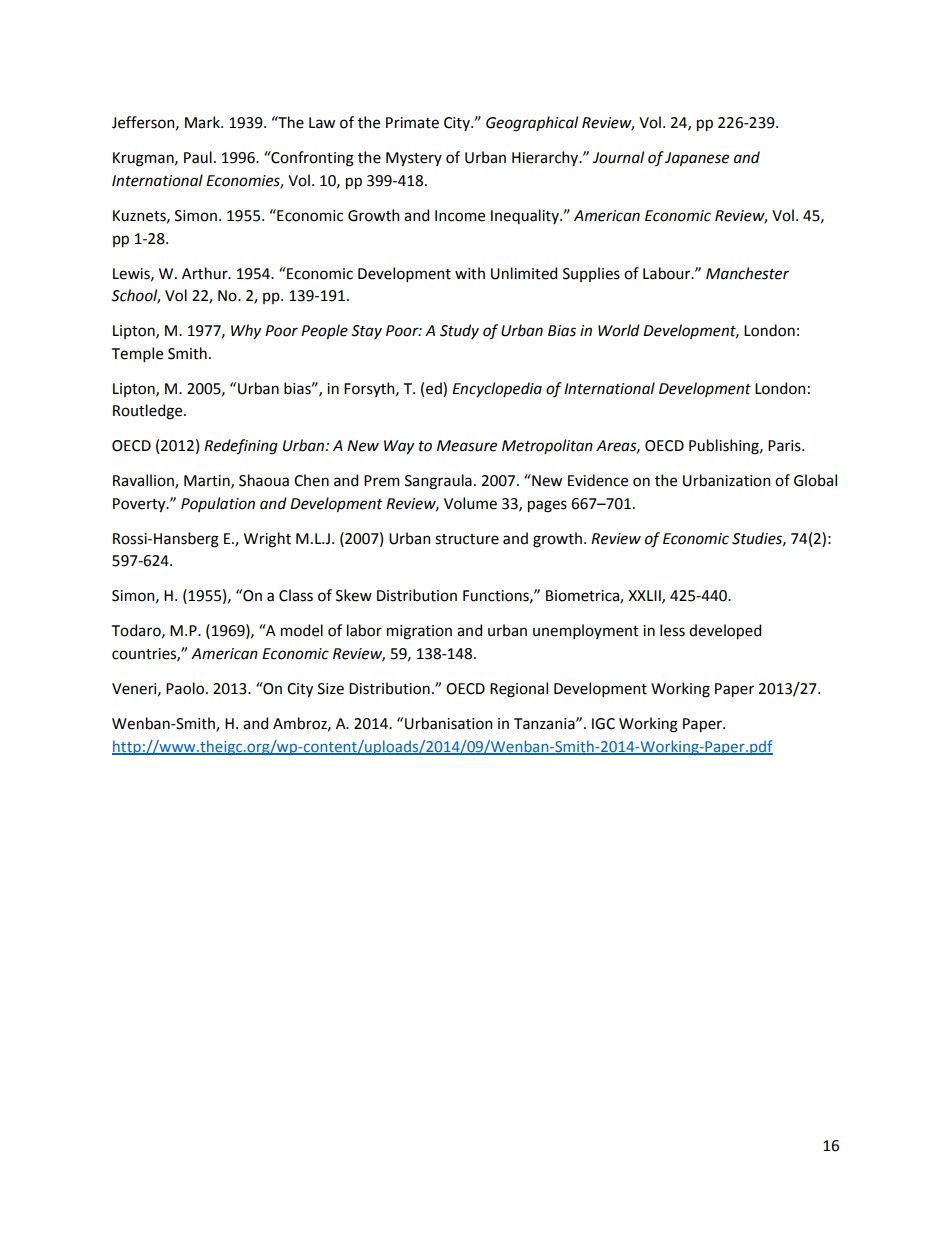  What do you see at coordinates (532, 124) in the screenshot?
I see `Geographical` at bounding box center [532, 124].
